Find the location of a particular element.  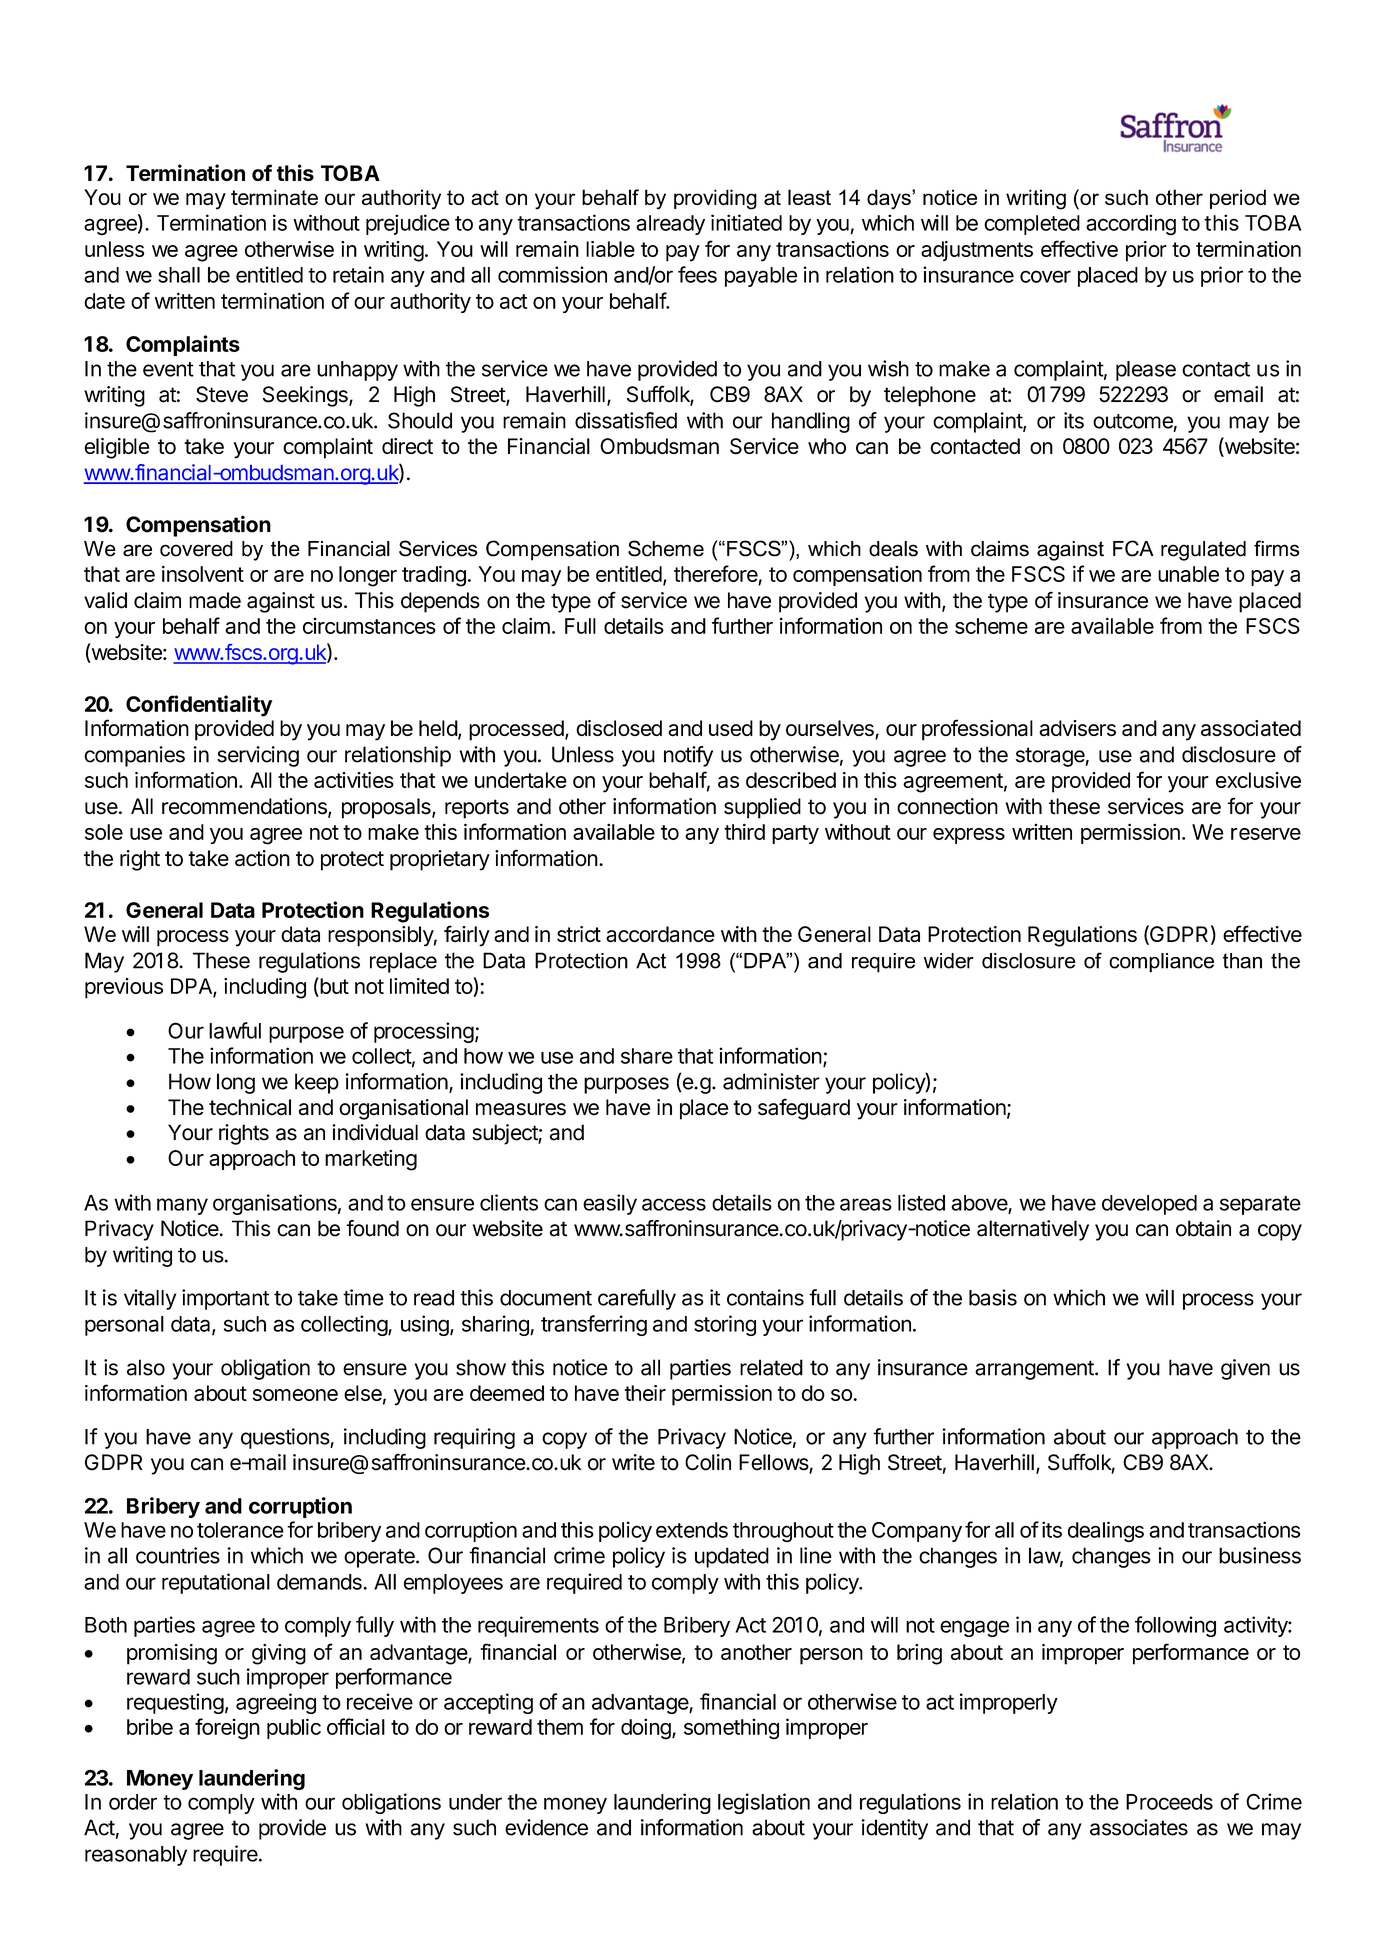

compliance is located at coordinates (1161, 963).
